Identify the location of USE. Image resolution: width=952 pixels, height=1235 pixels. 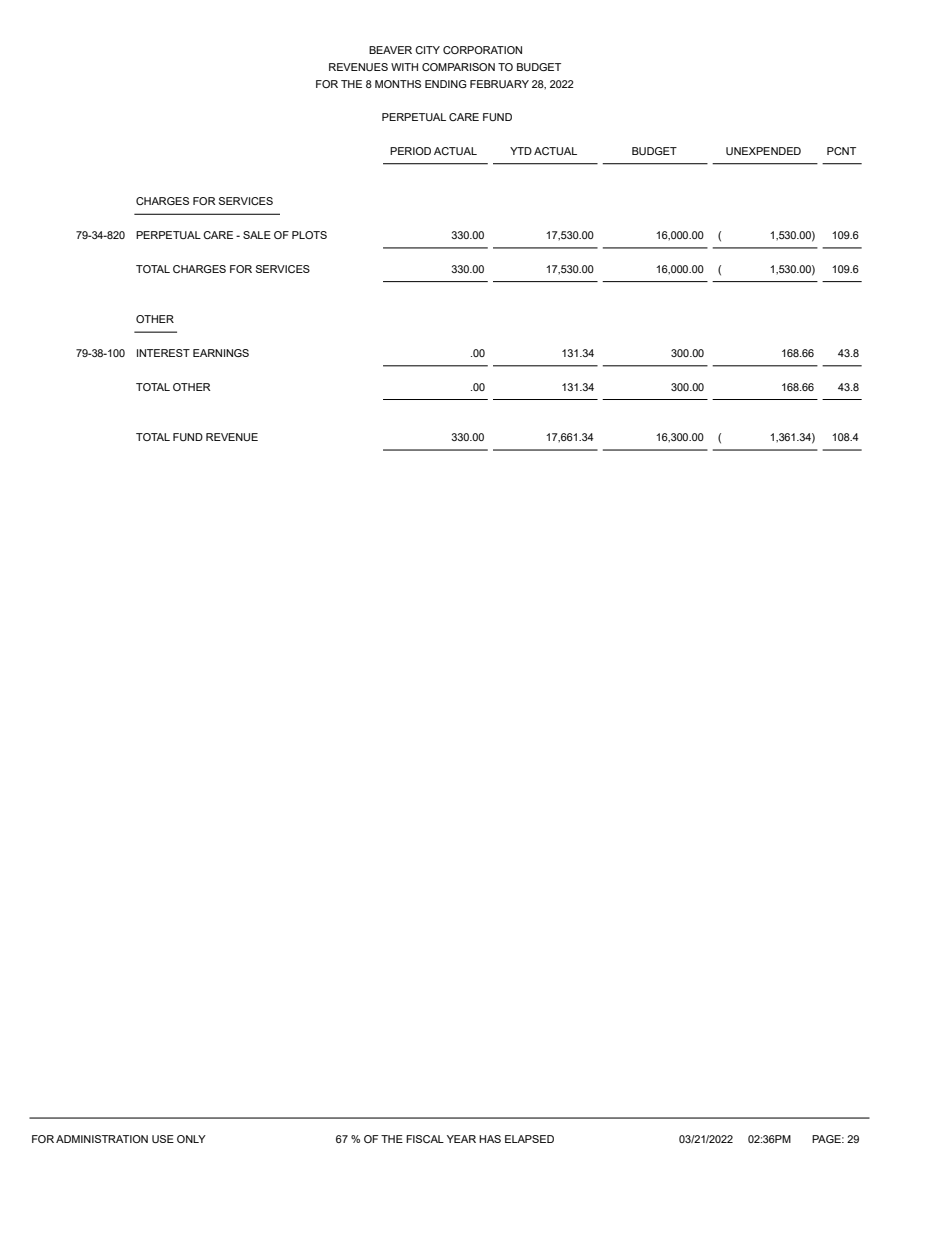
(163, 1139).
